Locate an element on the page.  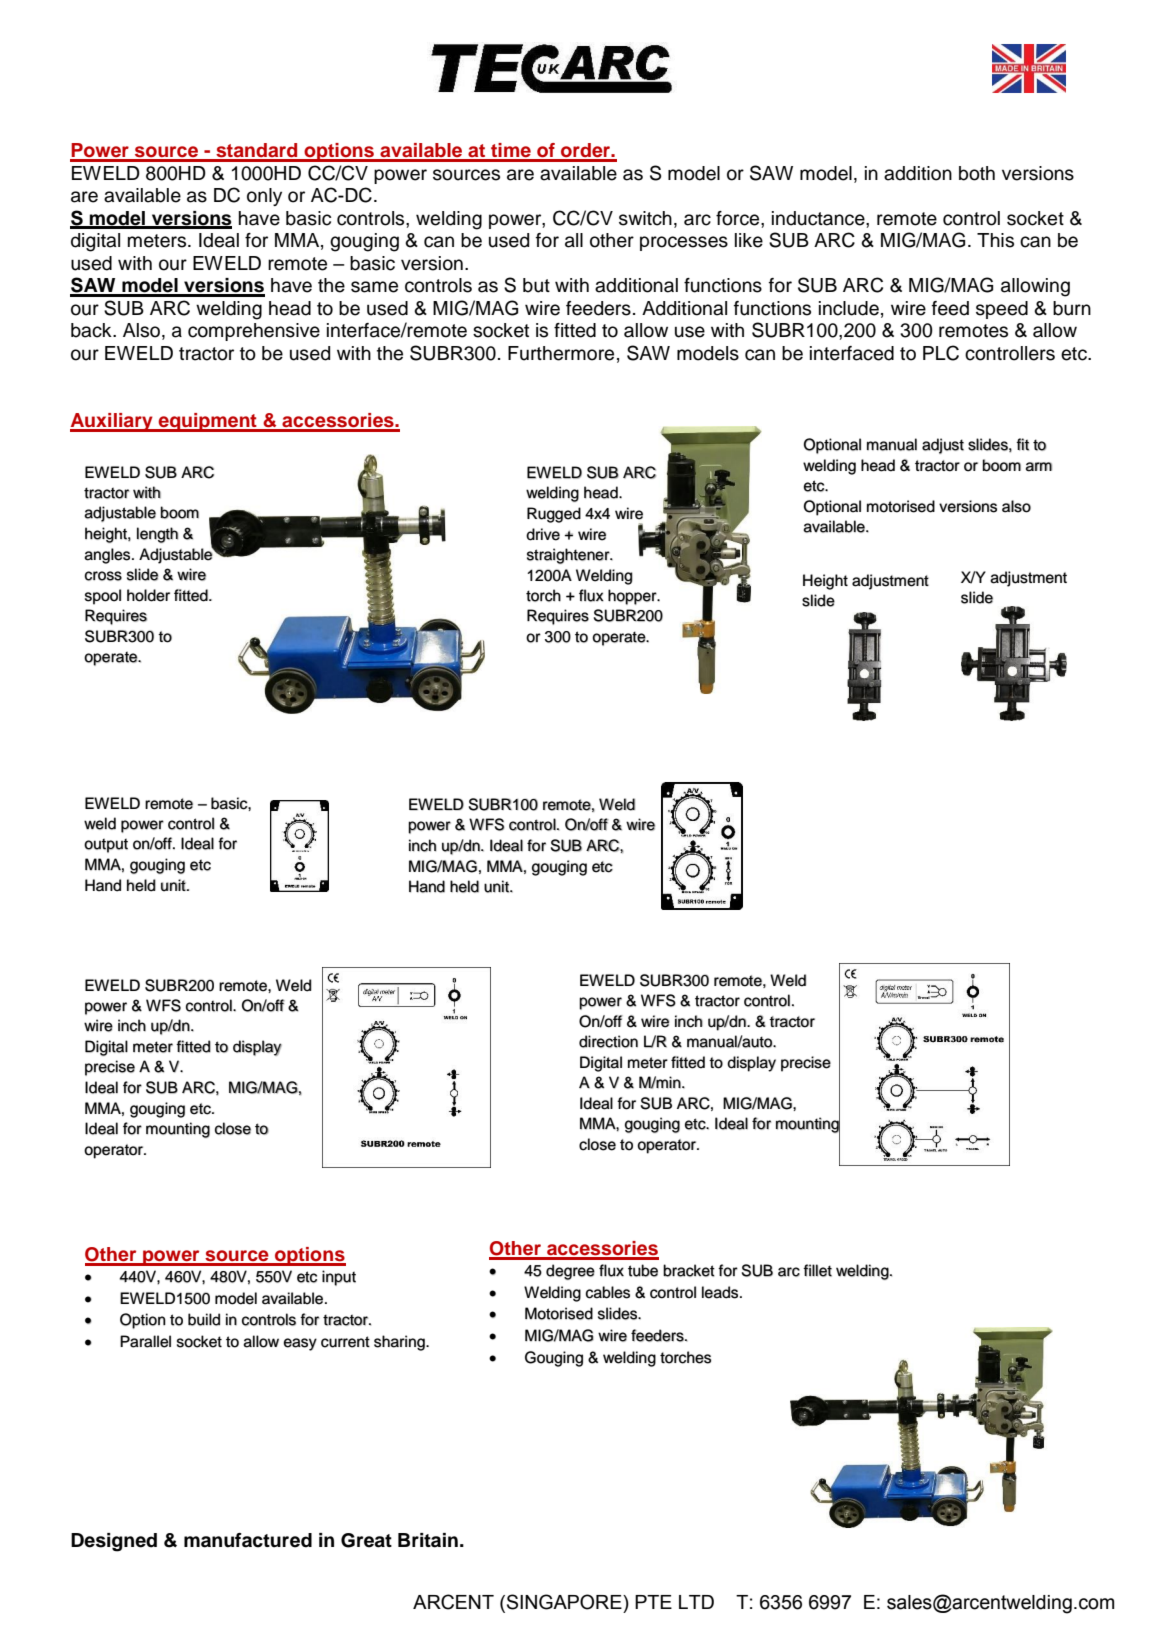
manufactured is located at coordinates (248, 1540).
